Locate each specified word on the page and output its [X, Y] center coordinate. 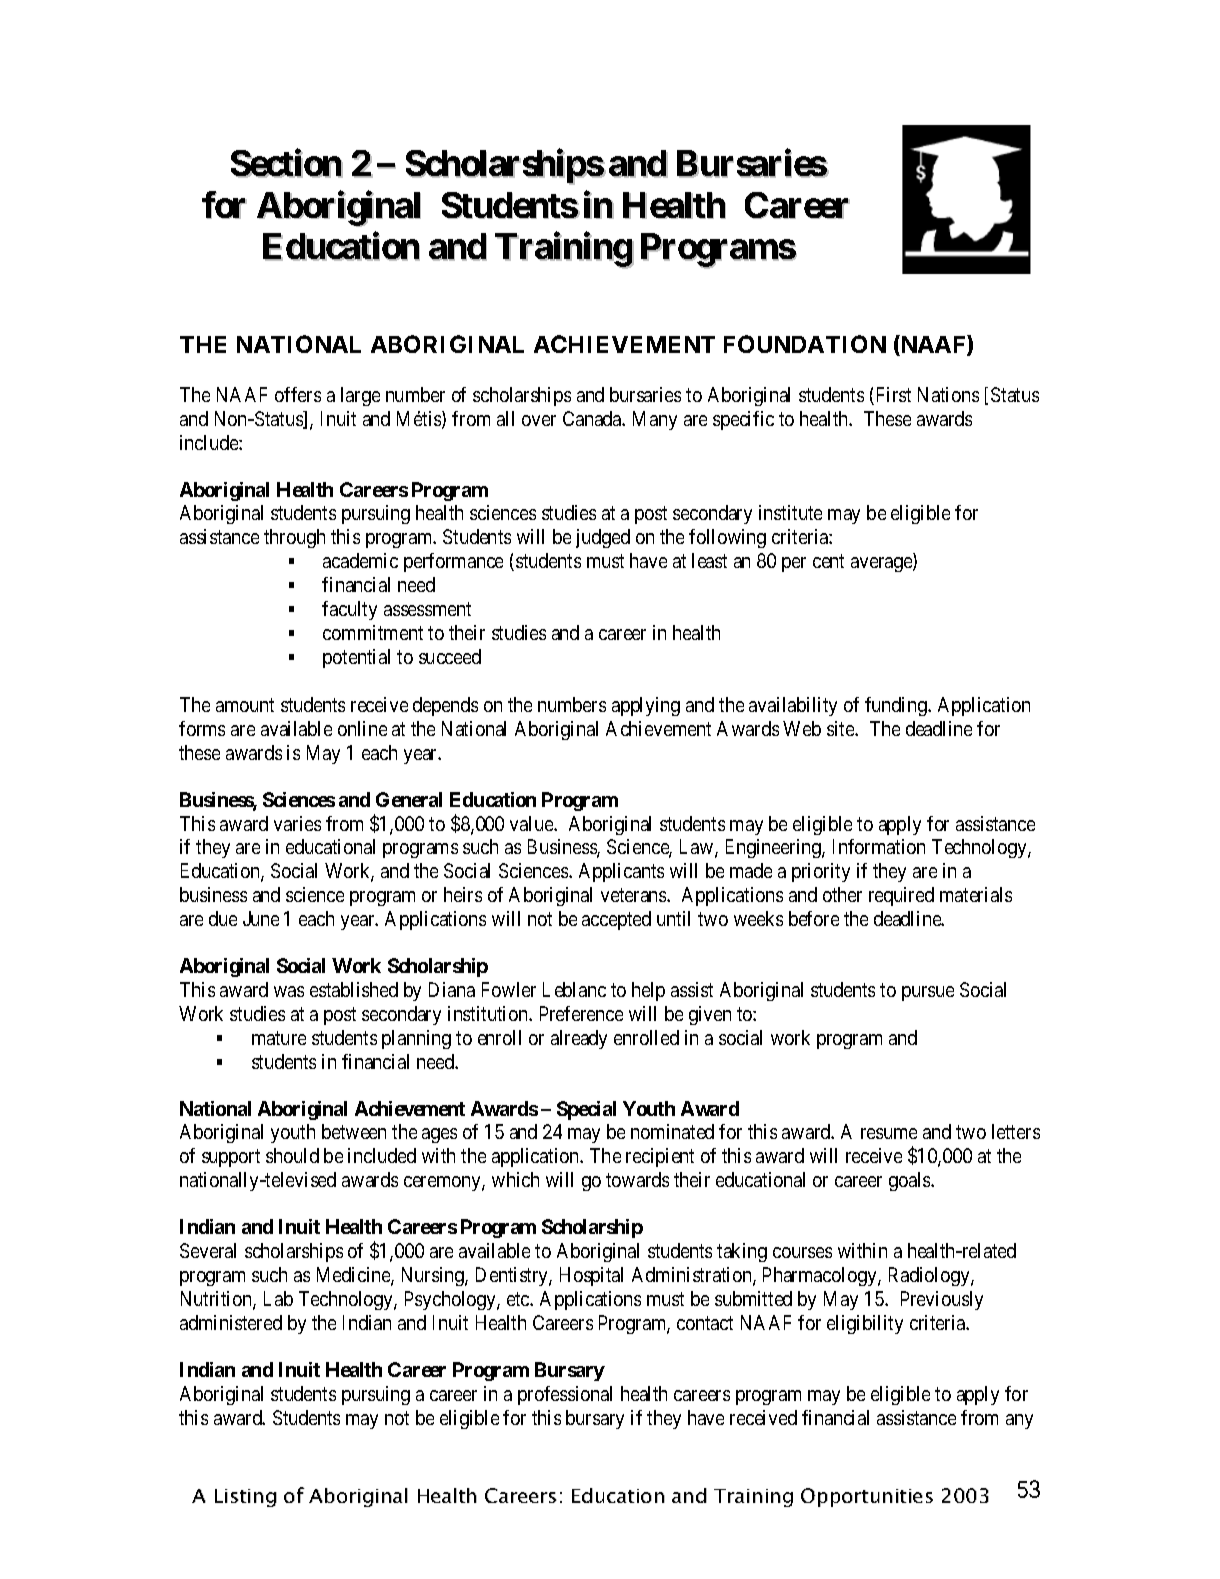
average [882, 564]
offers [298, 394]
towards [637, 1179]
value [532, 823]
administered [231, 1322]
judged [603, 538]
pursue [928, 993]
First [892, 396]
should [292, 1155]
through [294, 538]
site [841, 728]
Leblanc [574, 989]
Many [655, 420]
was [289, 991]
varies [297, 823]
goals [910, 1181]
